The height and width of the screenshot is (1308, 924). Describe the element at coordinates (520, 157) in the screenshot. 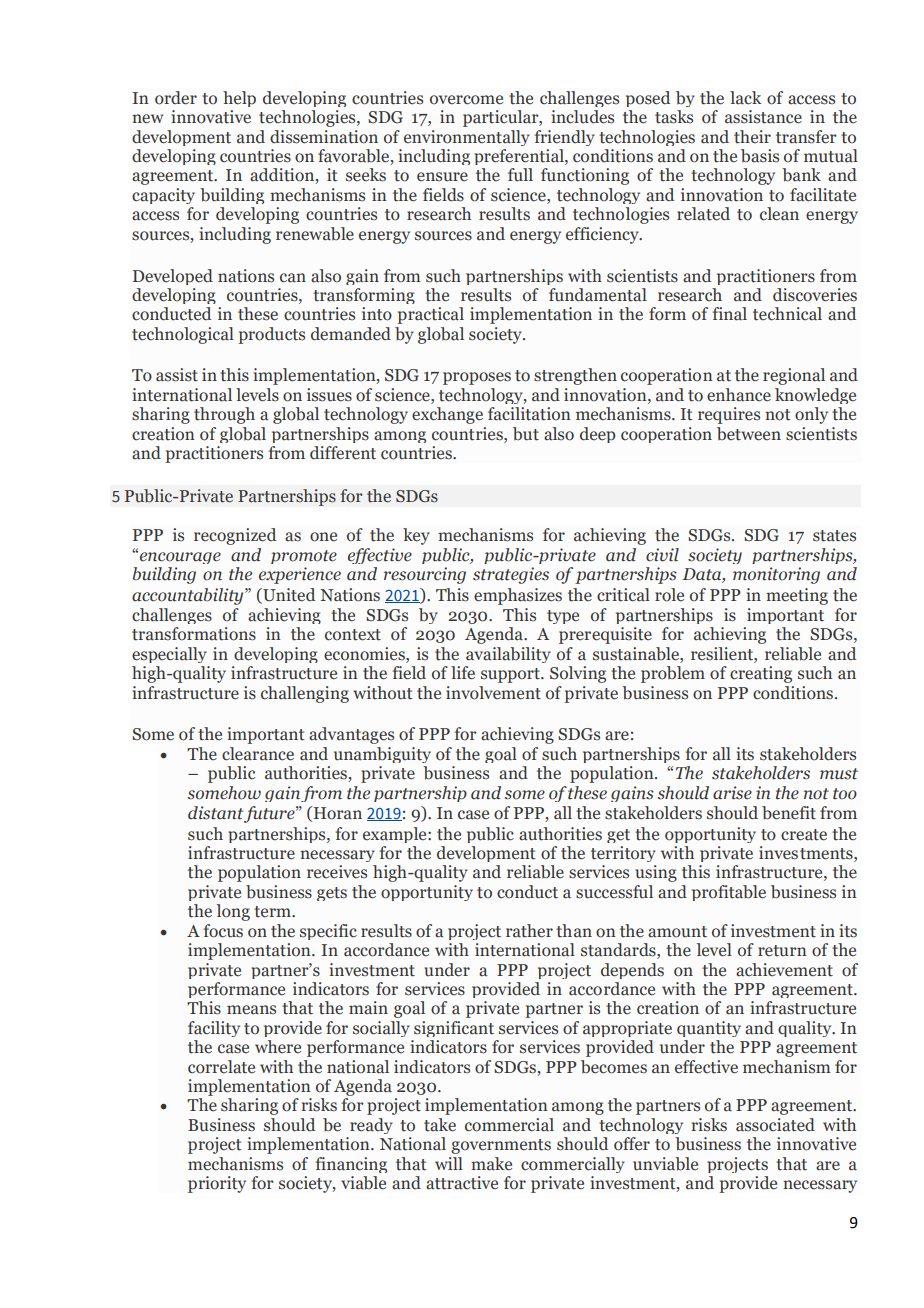

I see `preferential` at that location.
